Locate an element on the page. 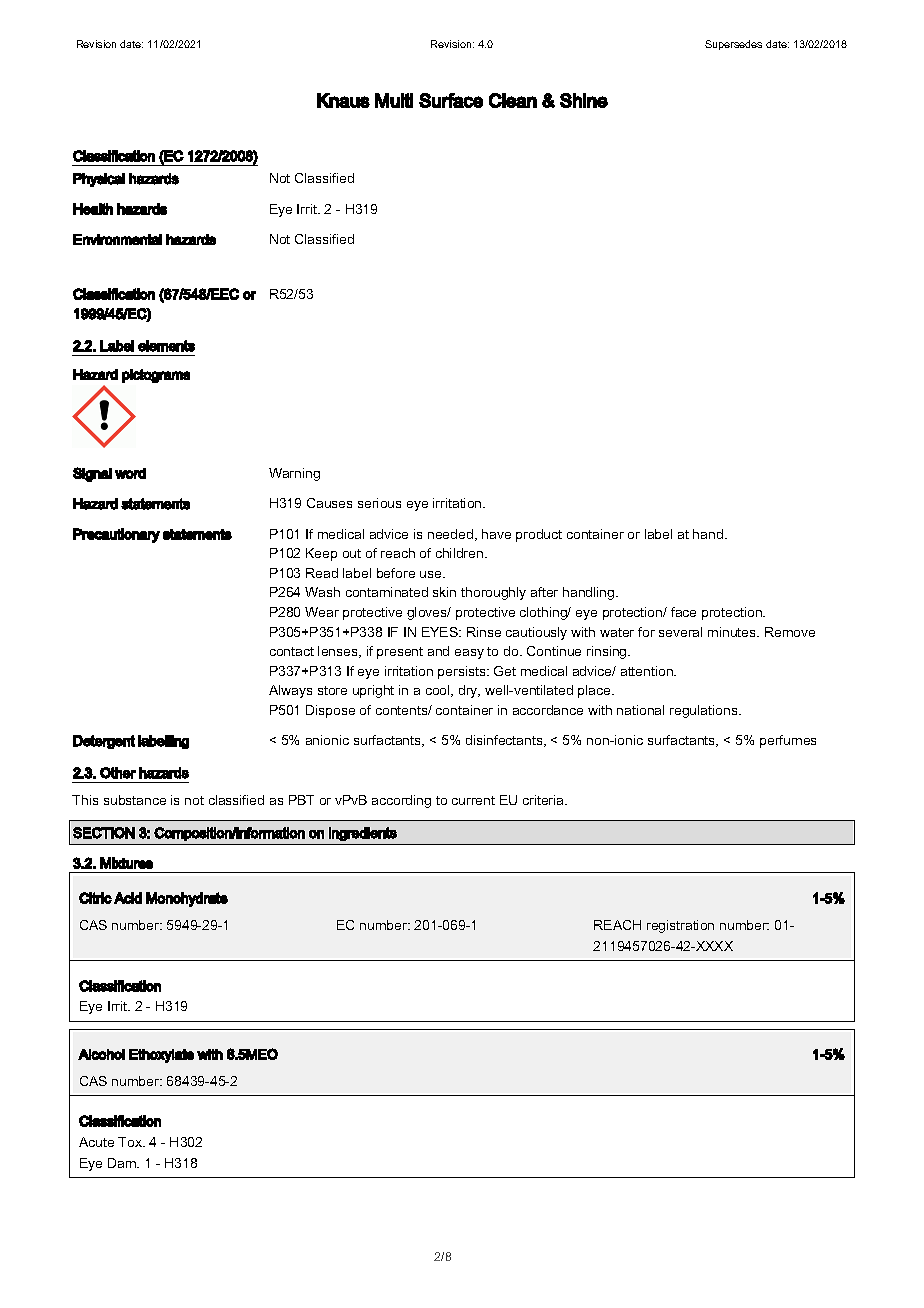 This page has width=924, height=1308. Multi is located at coordinates (394, 100).
